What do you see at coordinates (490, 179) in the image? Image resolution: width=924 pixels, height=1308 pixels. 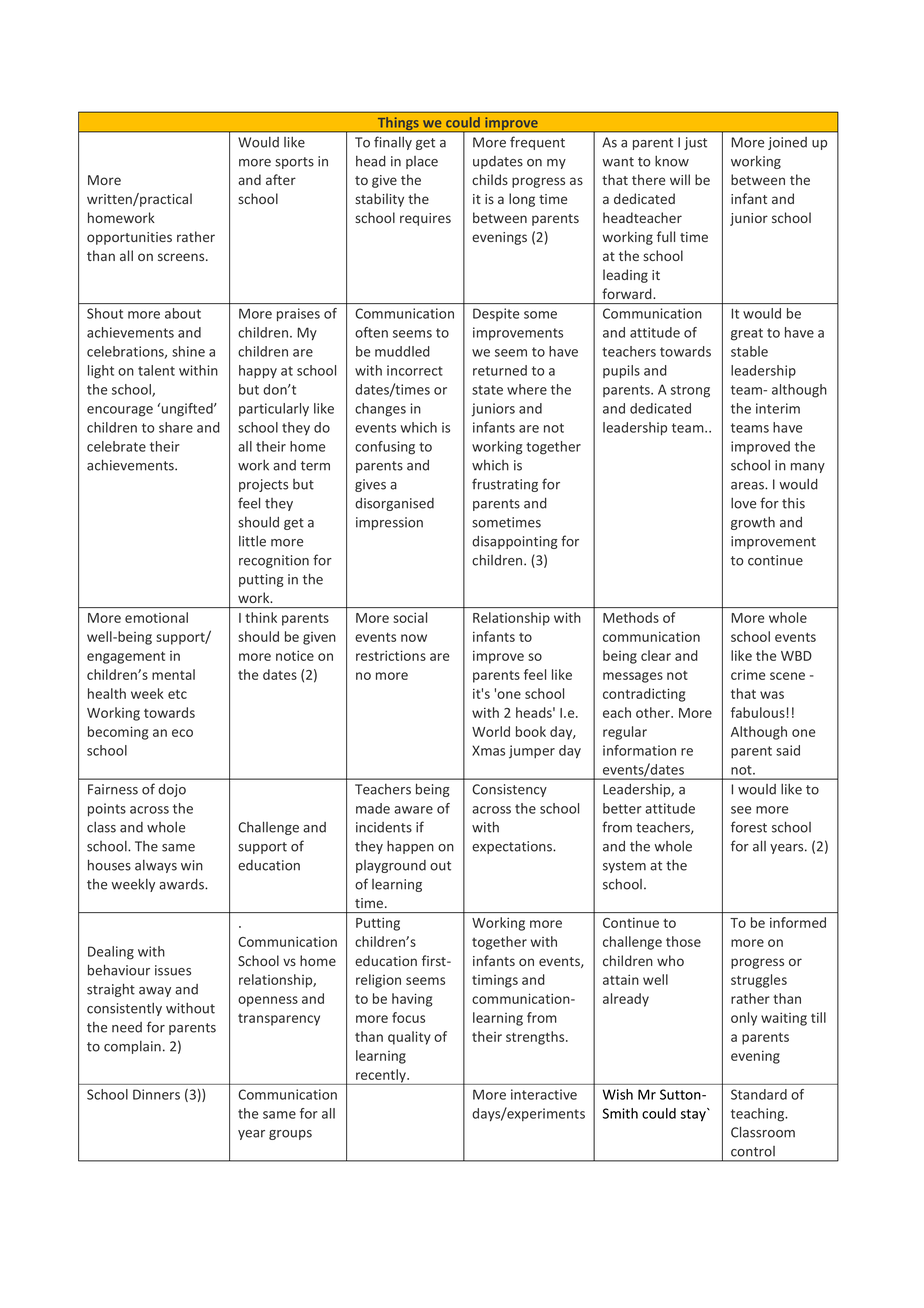 I see `childs` at bounding box center [490, 179].
